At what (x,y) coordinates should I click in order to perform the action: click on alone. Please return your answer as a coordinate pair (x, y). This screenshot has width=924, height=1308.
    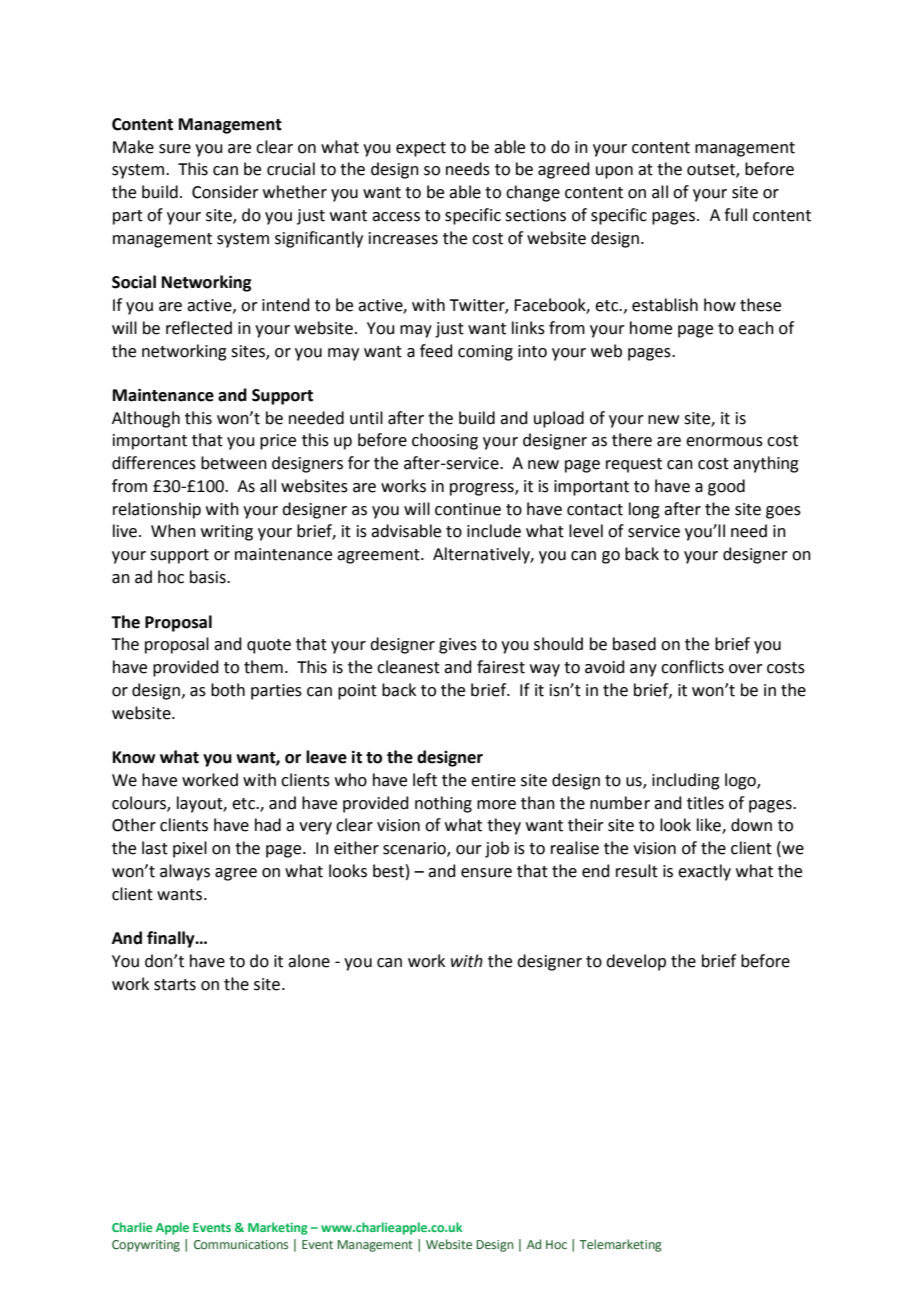
    Looking at the image, I should click on (309, 961).
